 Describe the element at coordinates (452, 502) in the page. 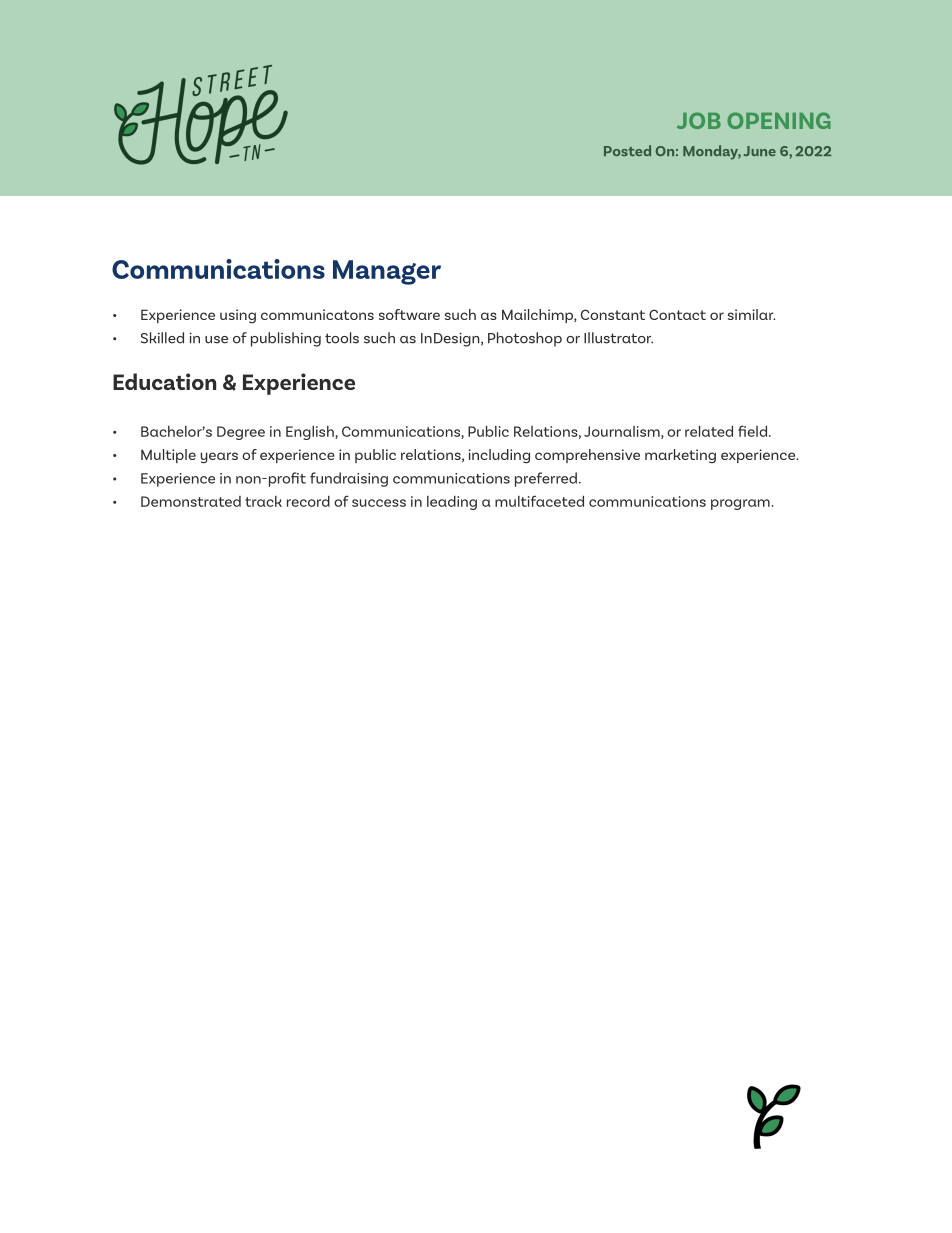

I see `leading` at that location.
